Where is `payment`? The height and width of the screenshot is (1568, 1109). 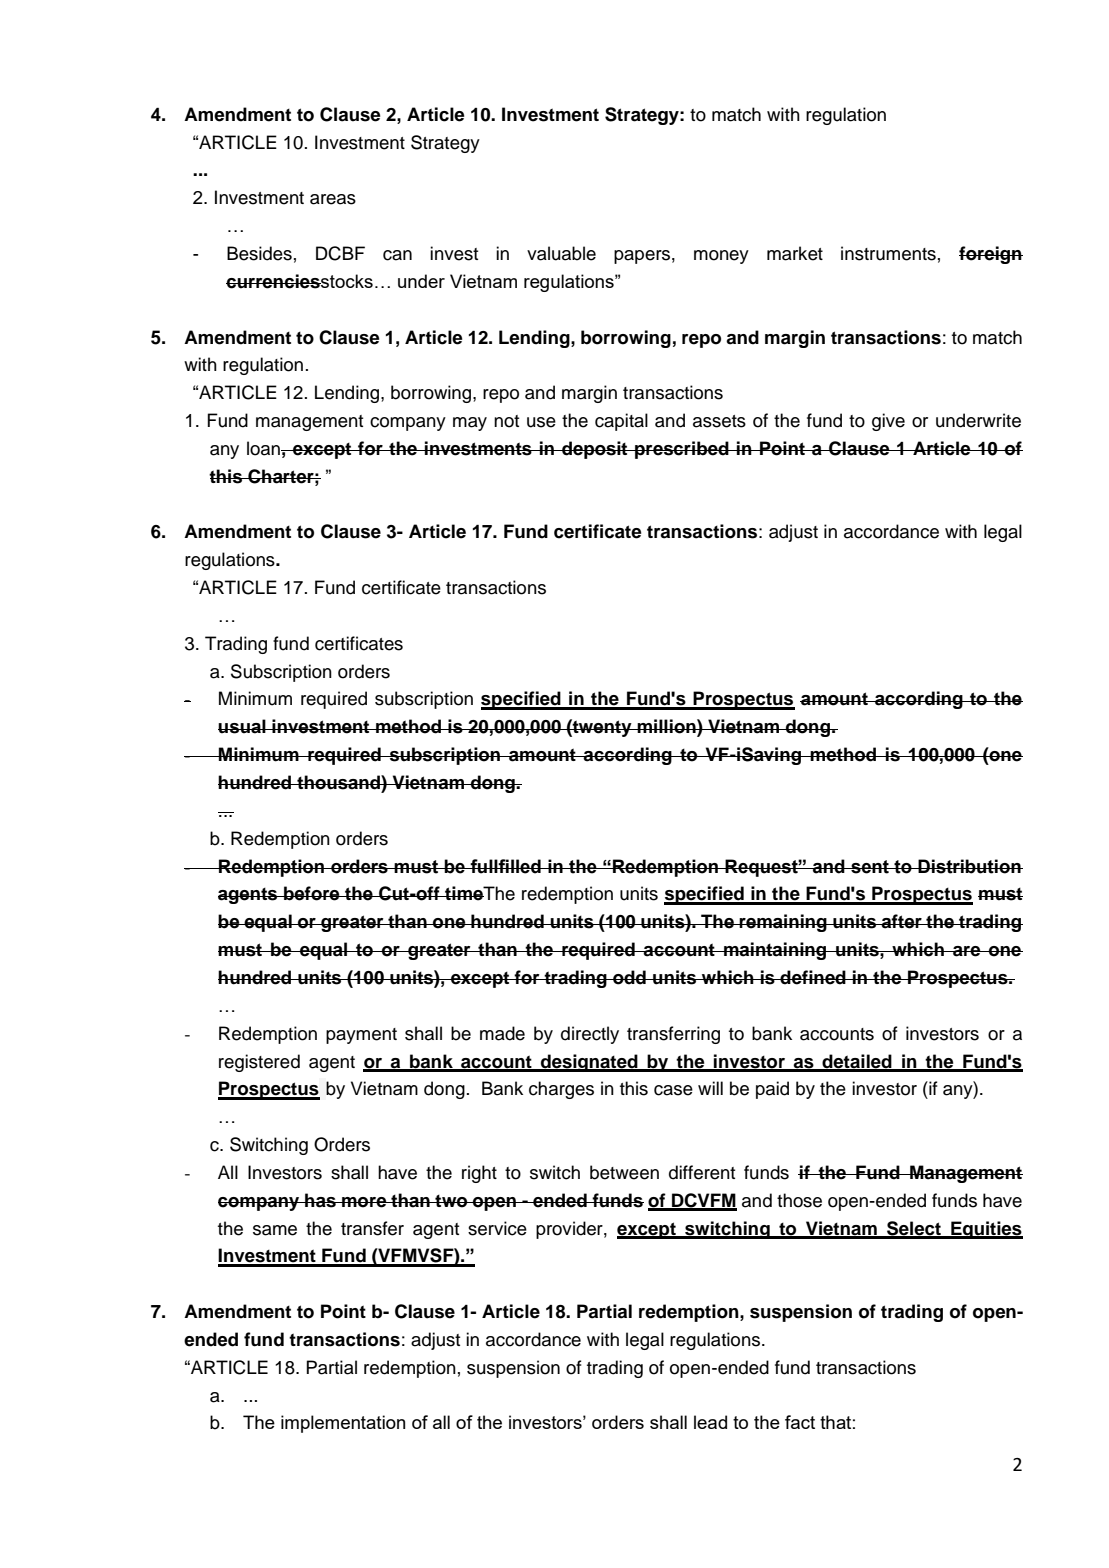 payment is located at coordinates (361, 1036).
